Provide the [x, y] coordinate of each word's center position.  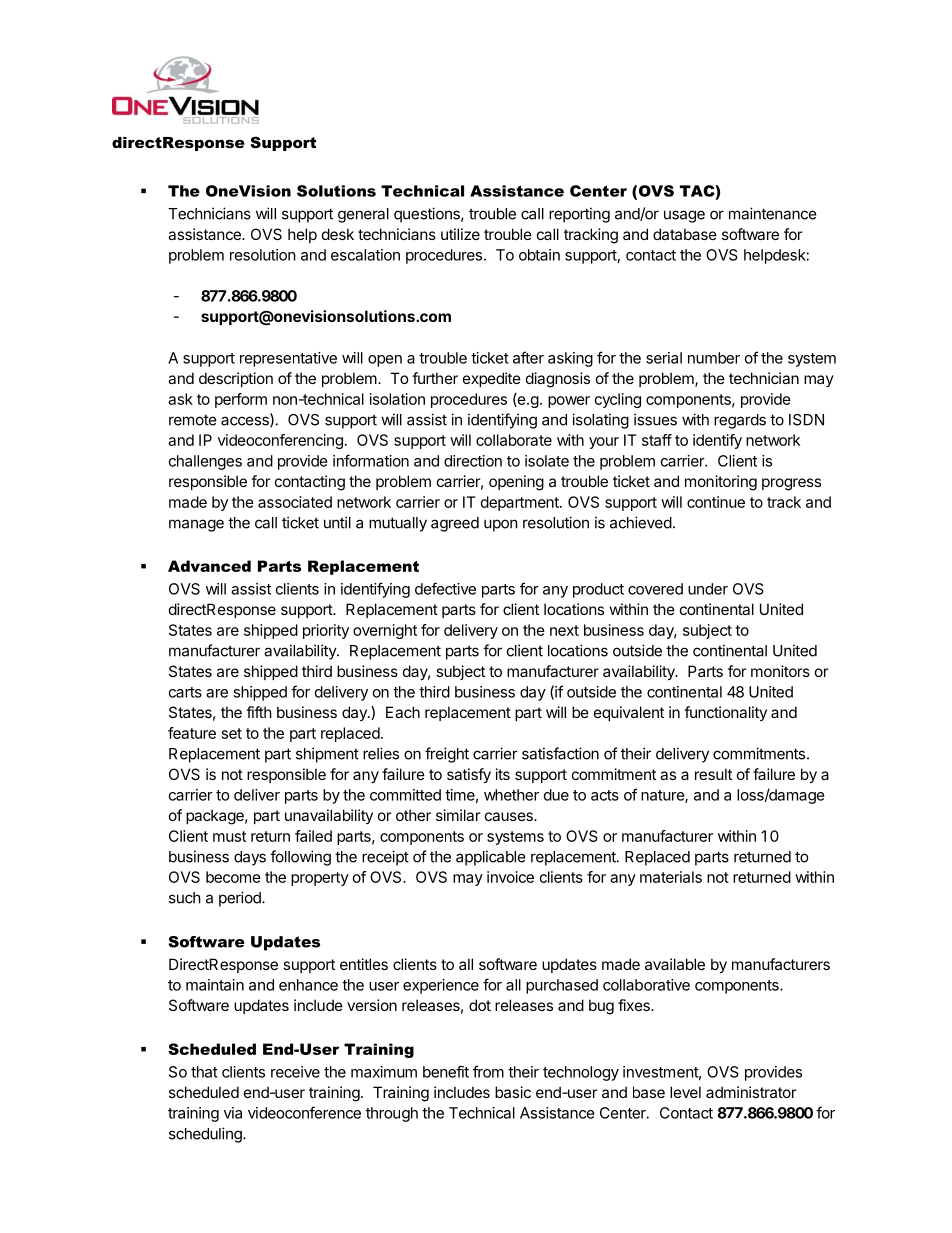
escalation [365, 255]
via [233, 1113]
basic [513, 1092]
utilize [460, 234]
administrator [751, 1092]
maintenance [773, 213]
